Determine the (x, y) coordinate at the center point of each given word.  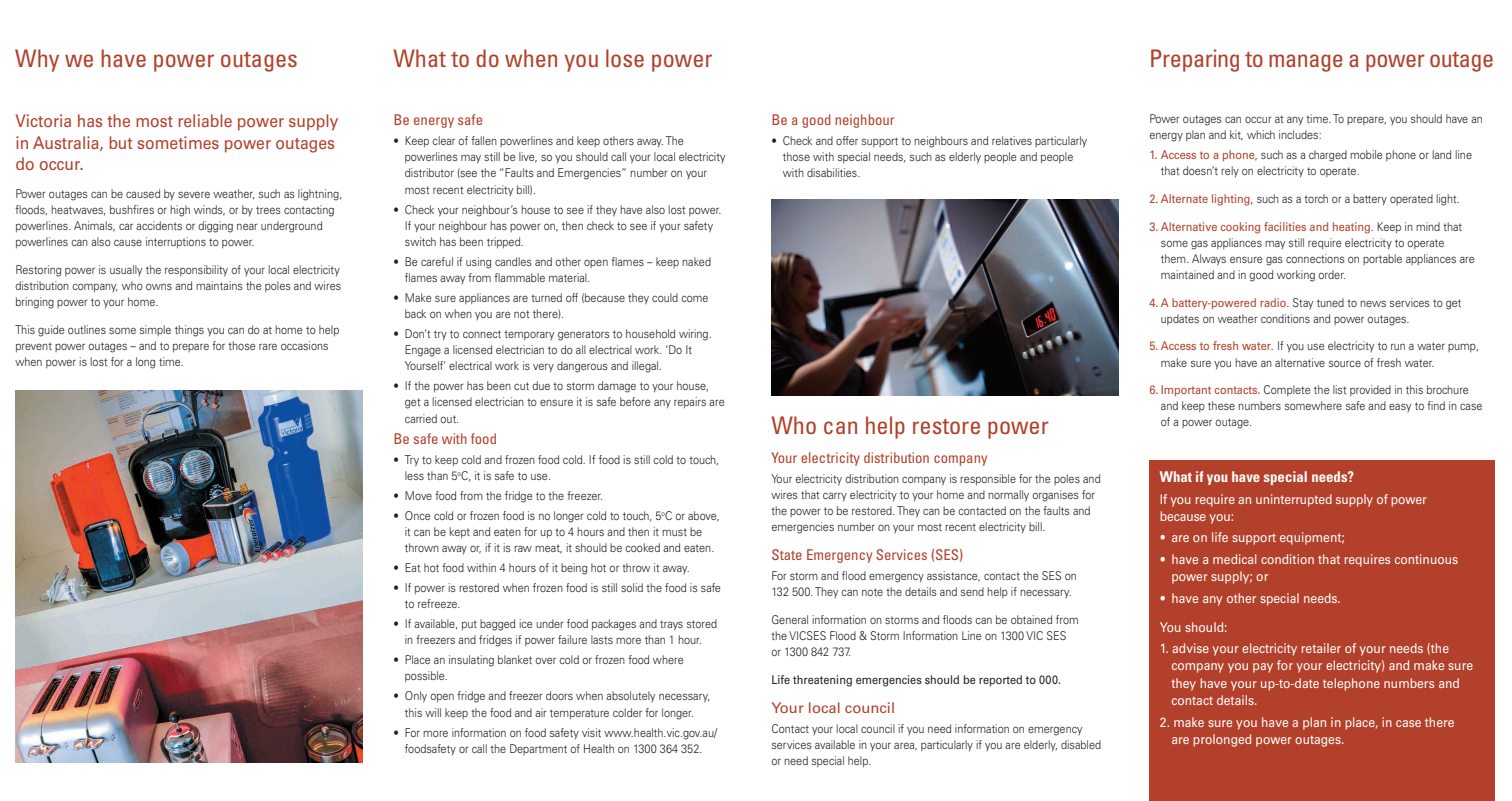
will (433, 712)
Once (417, 515)
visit (591, 732)
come (694, 298)
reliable (205, 120)
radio (1274, 302)
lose (625, 58)
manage (1306, 63)
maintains (219, 285)
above (703, 516)
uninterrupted (1294, 500)
